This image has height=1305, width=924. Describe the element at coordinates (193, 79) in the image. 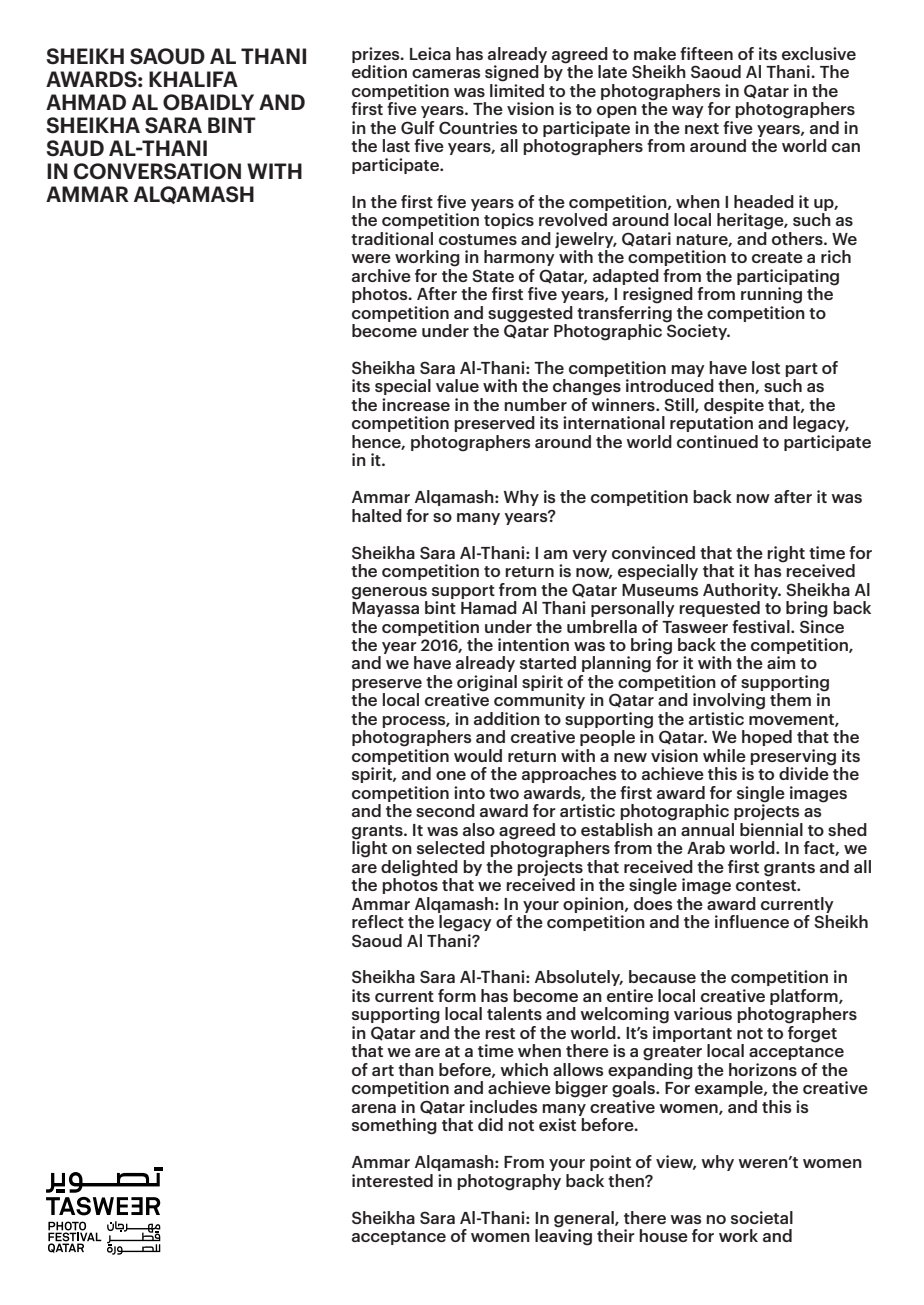

I see `KHALIFA` at that location.
